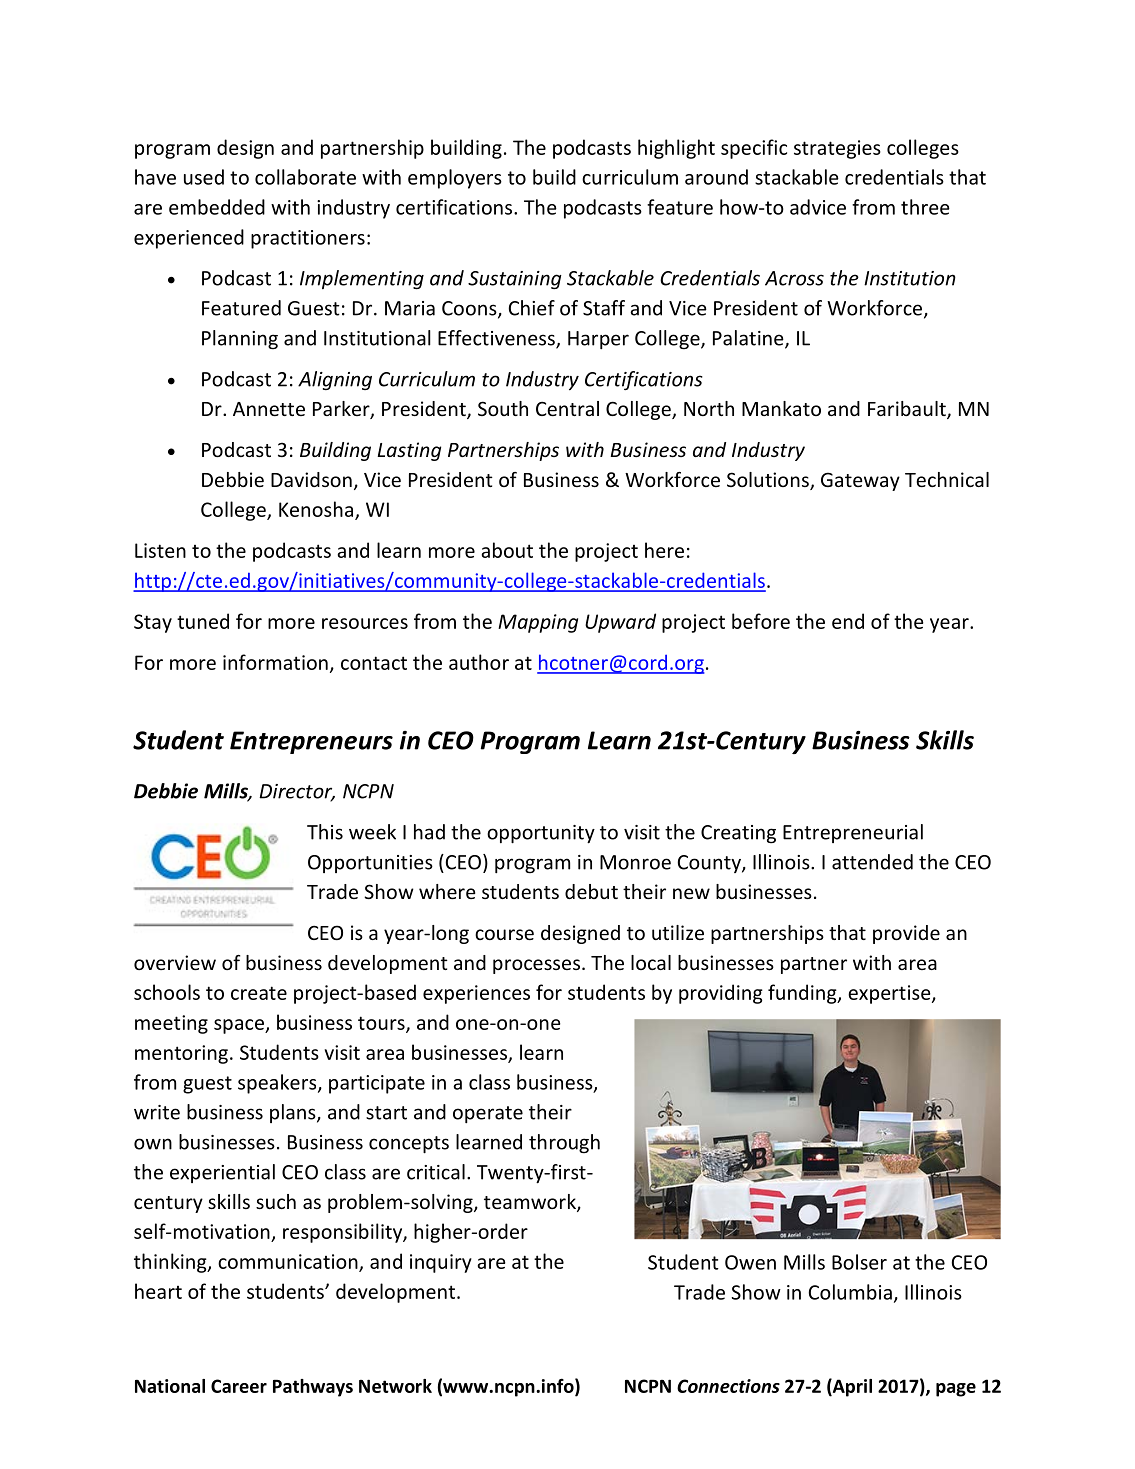 This image has height=1469, width=1135. I want to click on about, so click(507, 550).
